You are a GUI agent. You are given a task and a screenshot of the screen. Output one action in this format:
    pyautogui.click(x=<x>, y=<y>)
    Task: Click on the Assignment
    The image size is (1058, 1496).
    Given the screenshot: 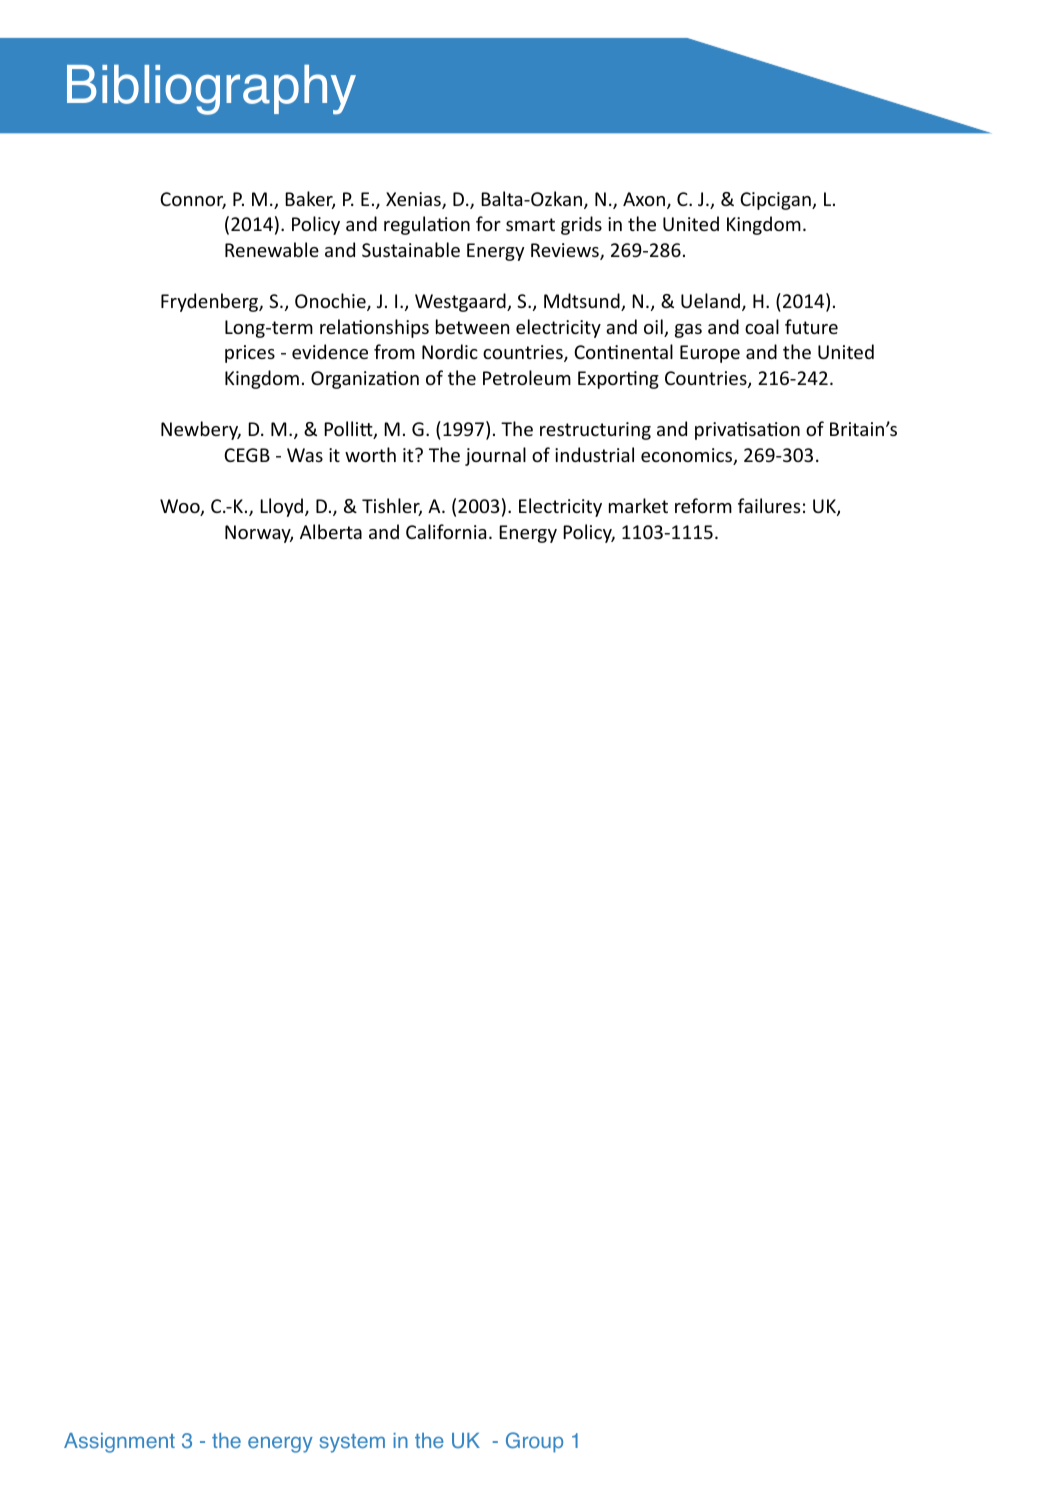 What is the action you would take?
    pyautogui.click(x=119, y=1443)
